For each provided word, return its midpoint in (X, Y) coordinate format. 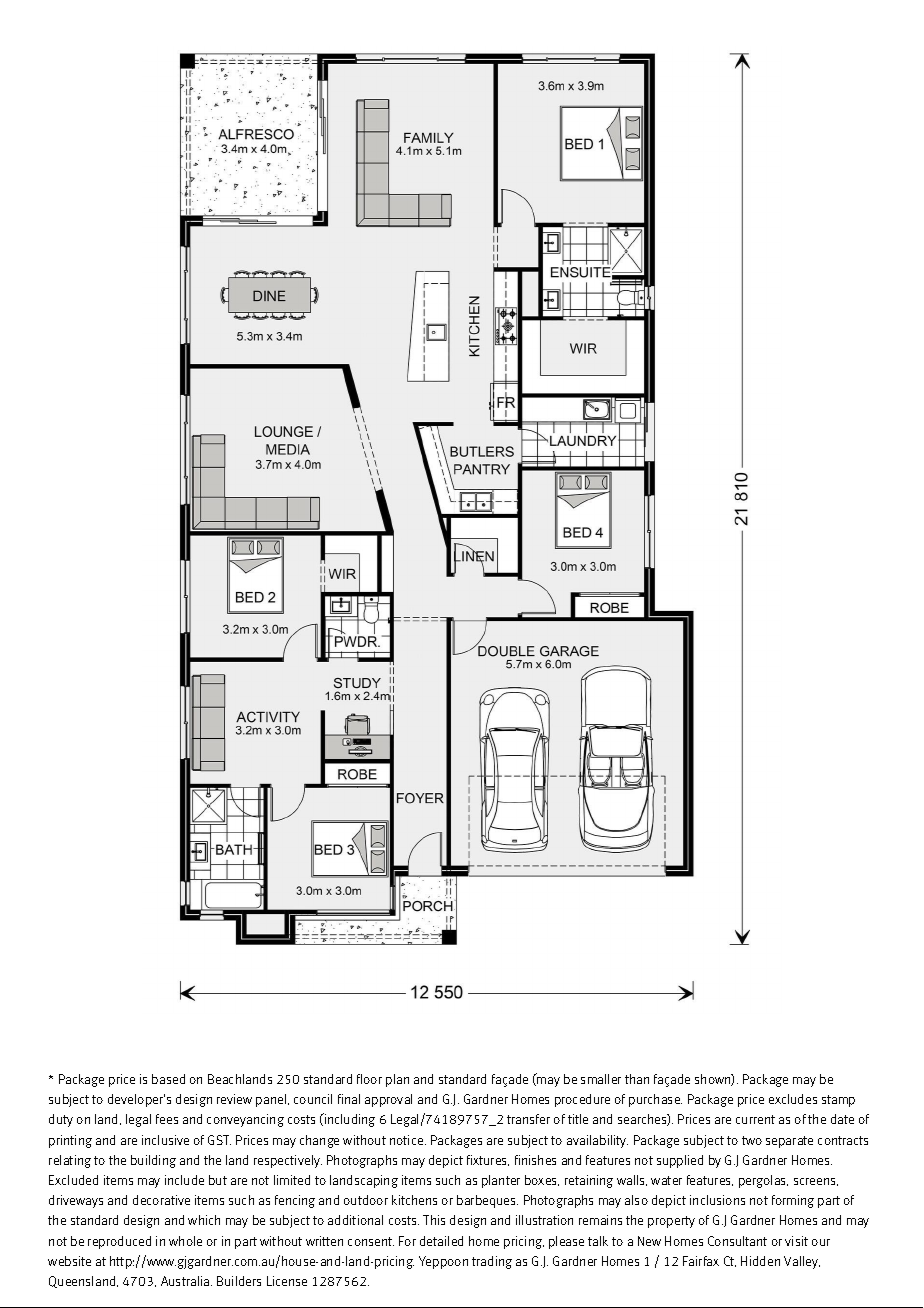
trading (492, 1262)
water (666, 1180)
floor (369, 1079)
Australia (186, 1281)
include (184, 1180)
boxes (542, 1180)
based (168, 1079)
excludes (793, 1099)
